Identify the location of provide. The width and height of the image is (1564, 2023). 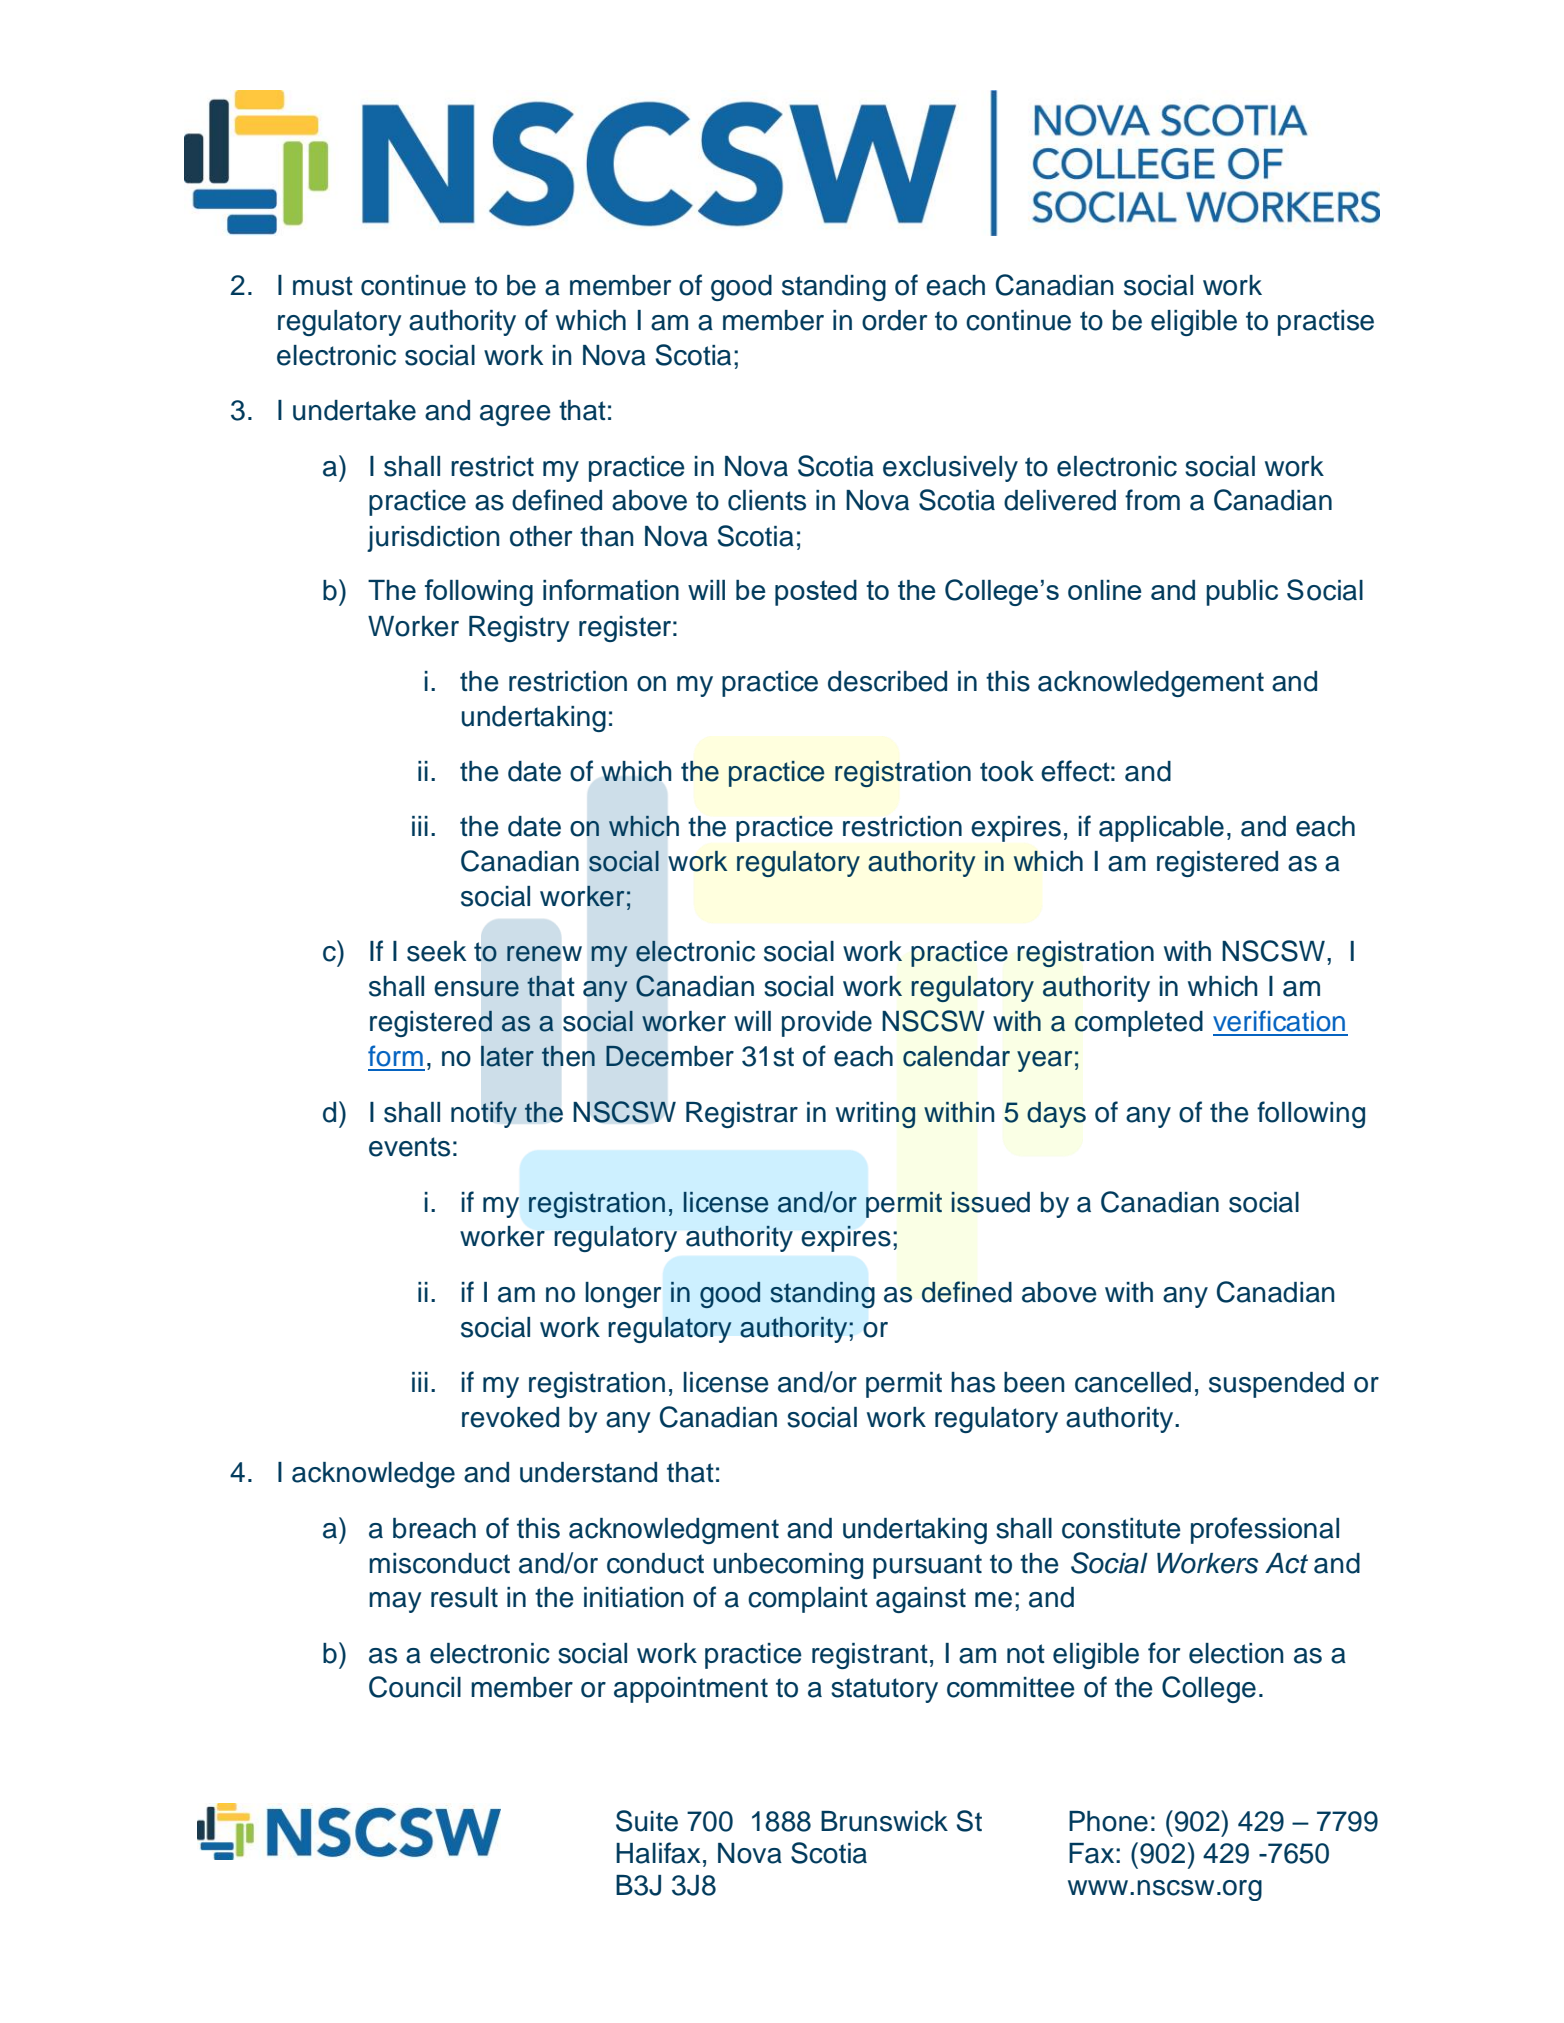
(827, 1024).
